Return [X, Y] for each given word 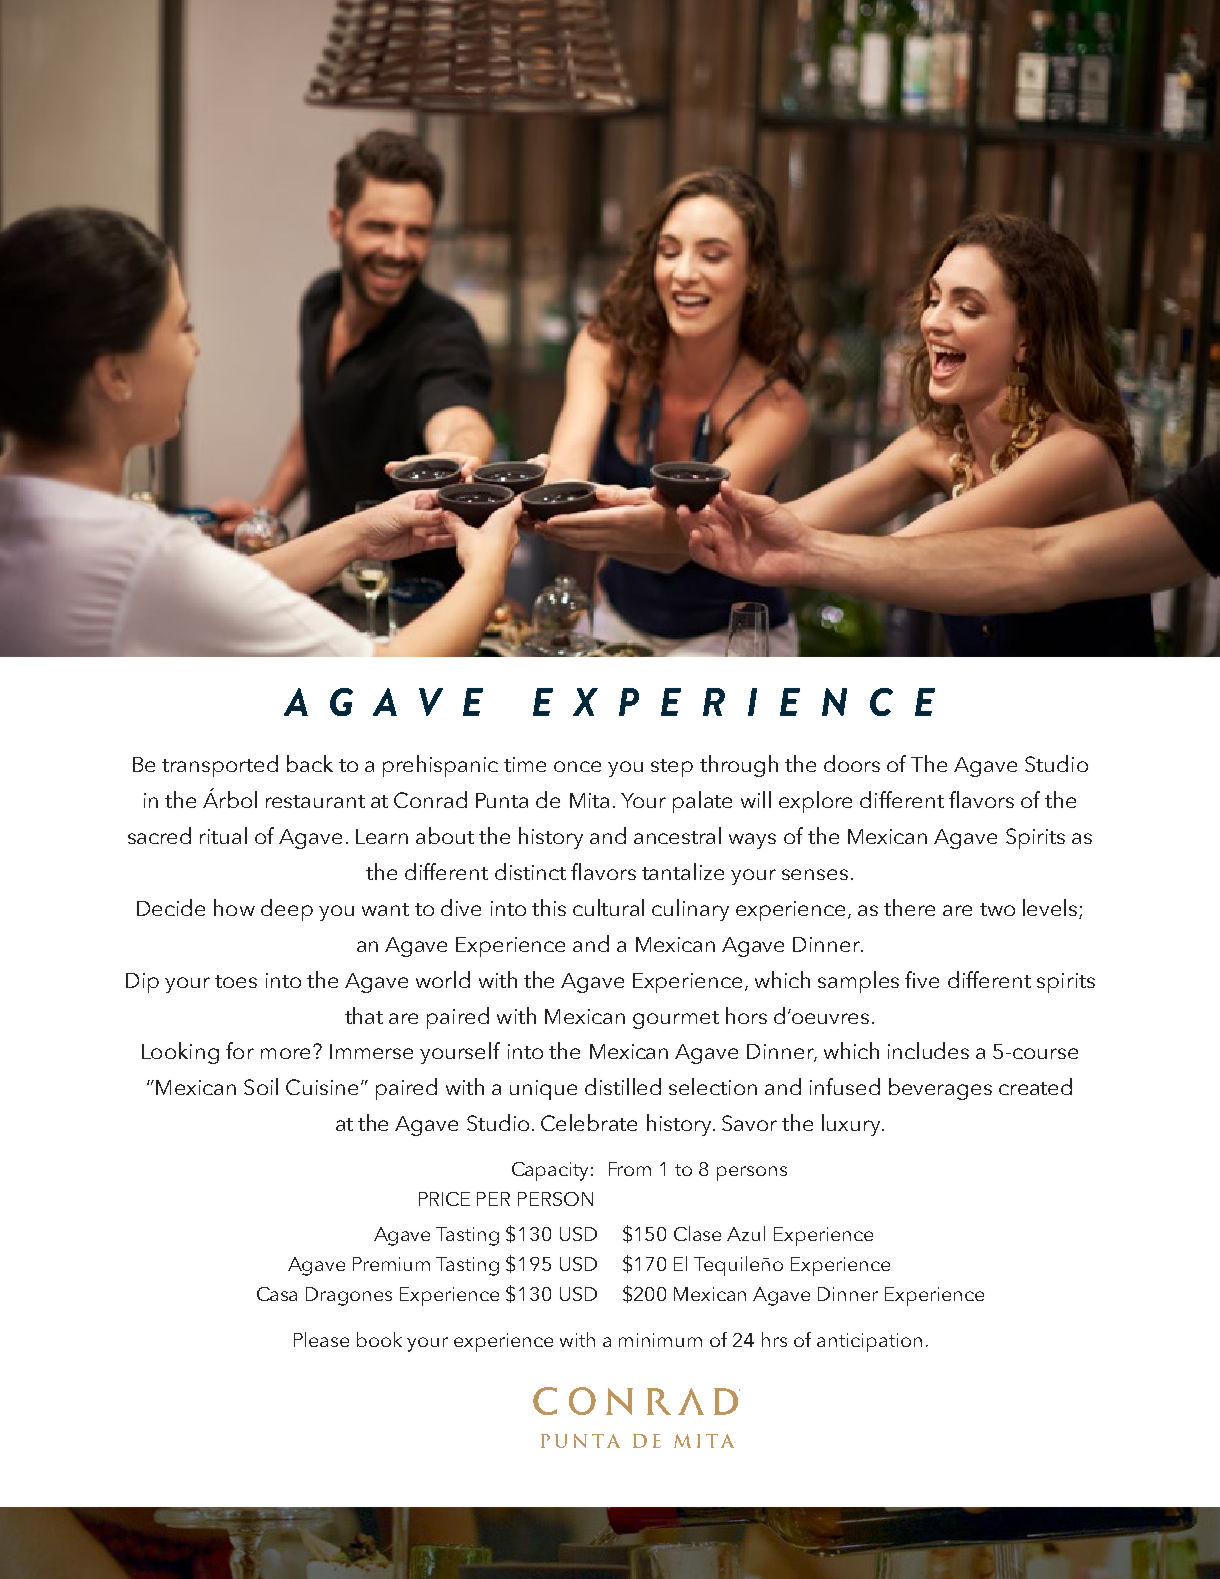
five [922, 979]
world [443, 979]
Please [321, 1339]
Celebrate [589, 1122]
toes [236, 981]
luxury [852, 1125]
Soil [261, 1086]
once [577, 766]
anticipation [869, 1342]
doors [852, 763]
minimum [660, 1340]
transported [220, 766]
